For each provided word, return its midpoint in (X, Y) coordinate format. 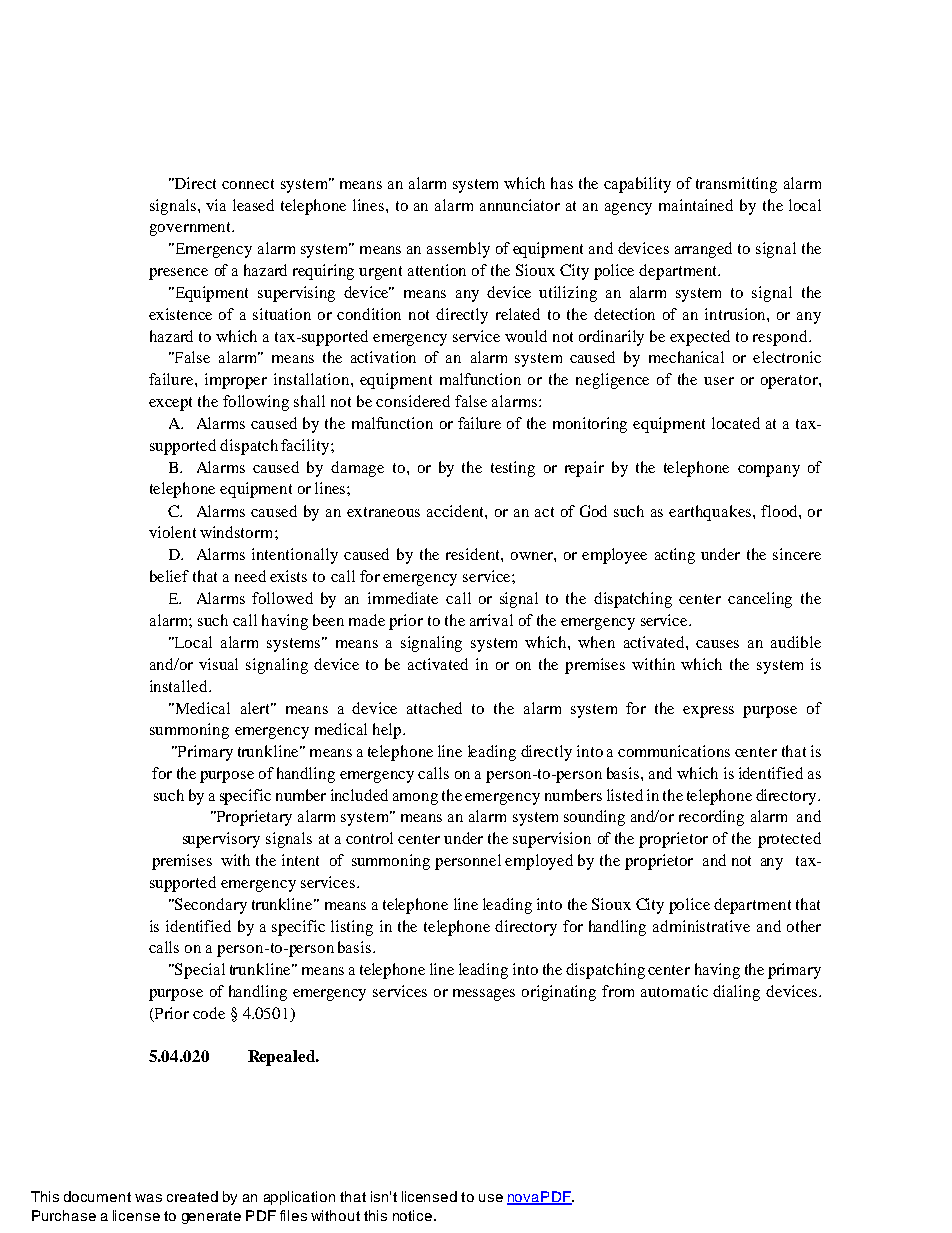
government (192, 229)
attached (434, 708)
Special (199, 971)
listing (352, 928)
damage (357, 469)
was (148, 1198)
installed (180, 686)
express (708, 712)
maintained (696, 205)
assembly (458, 250)
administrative (701, 926)
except (170, 404)
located (736, 423)
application (299, 1198)
